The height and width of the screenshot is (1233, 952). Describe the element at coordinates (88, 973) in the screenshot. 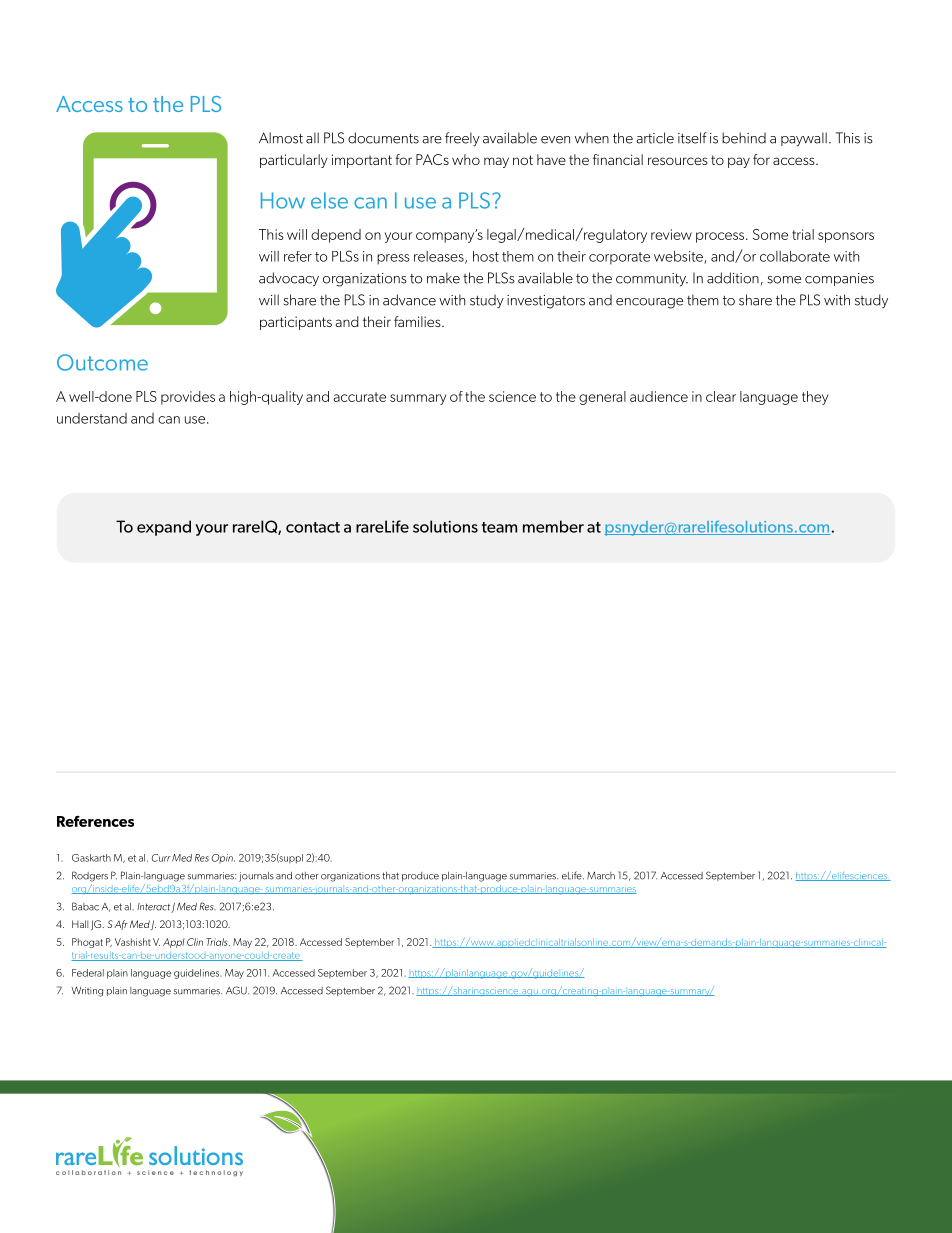

I see `Federal` at that location.
